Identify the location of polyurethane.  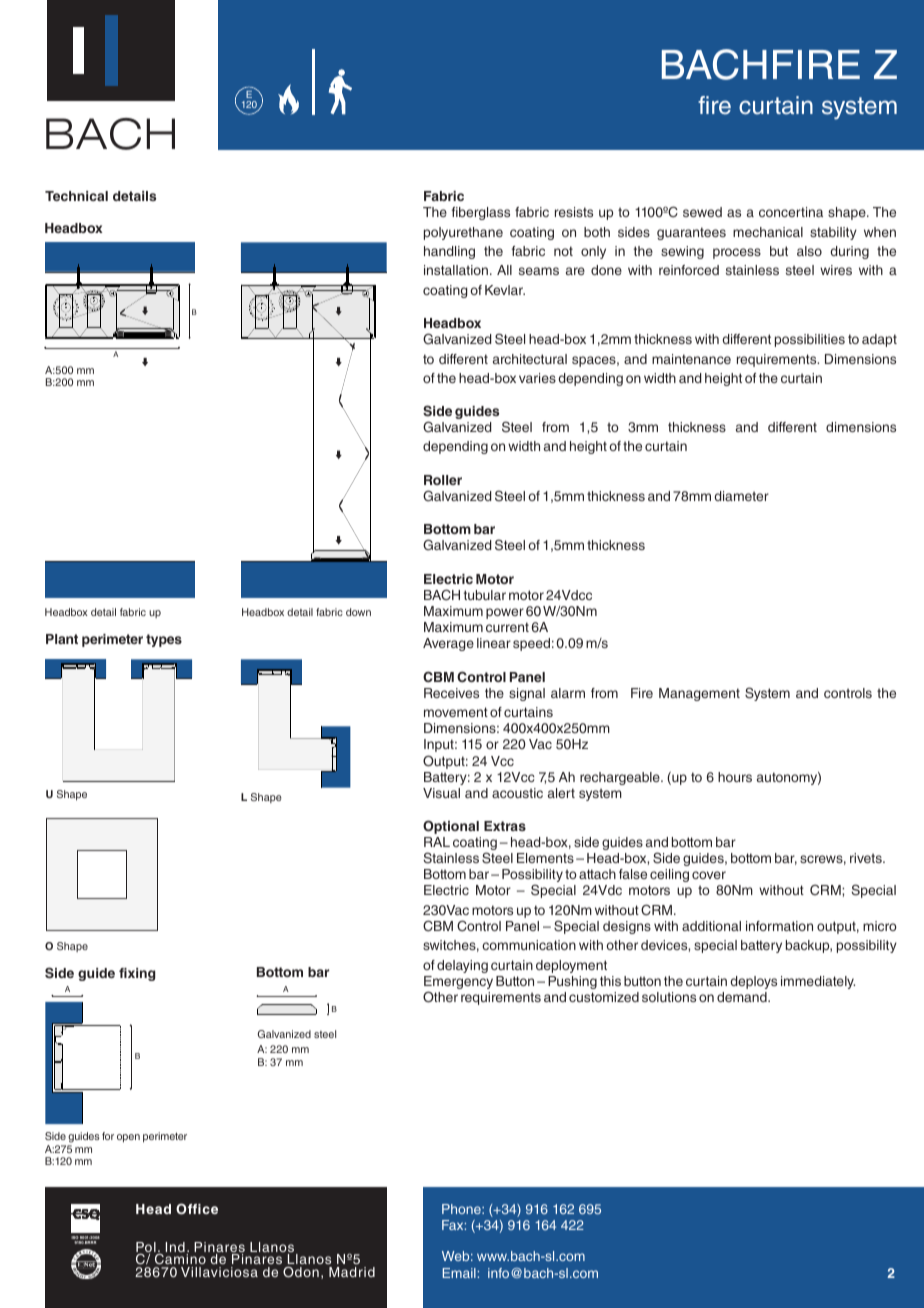
(463, 233).
